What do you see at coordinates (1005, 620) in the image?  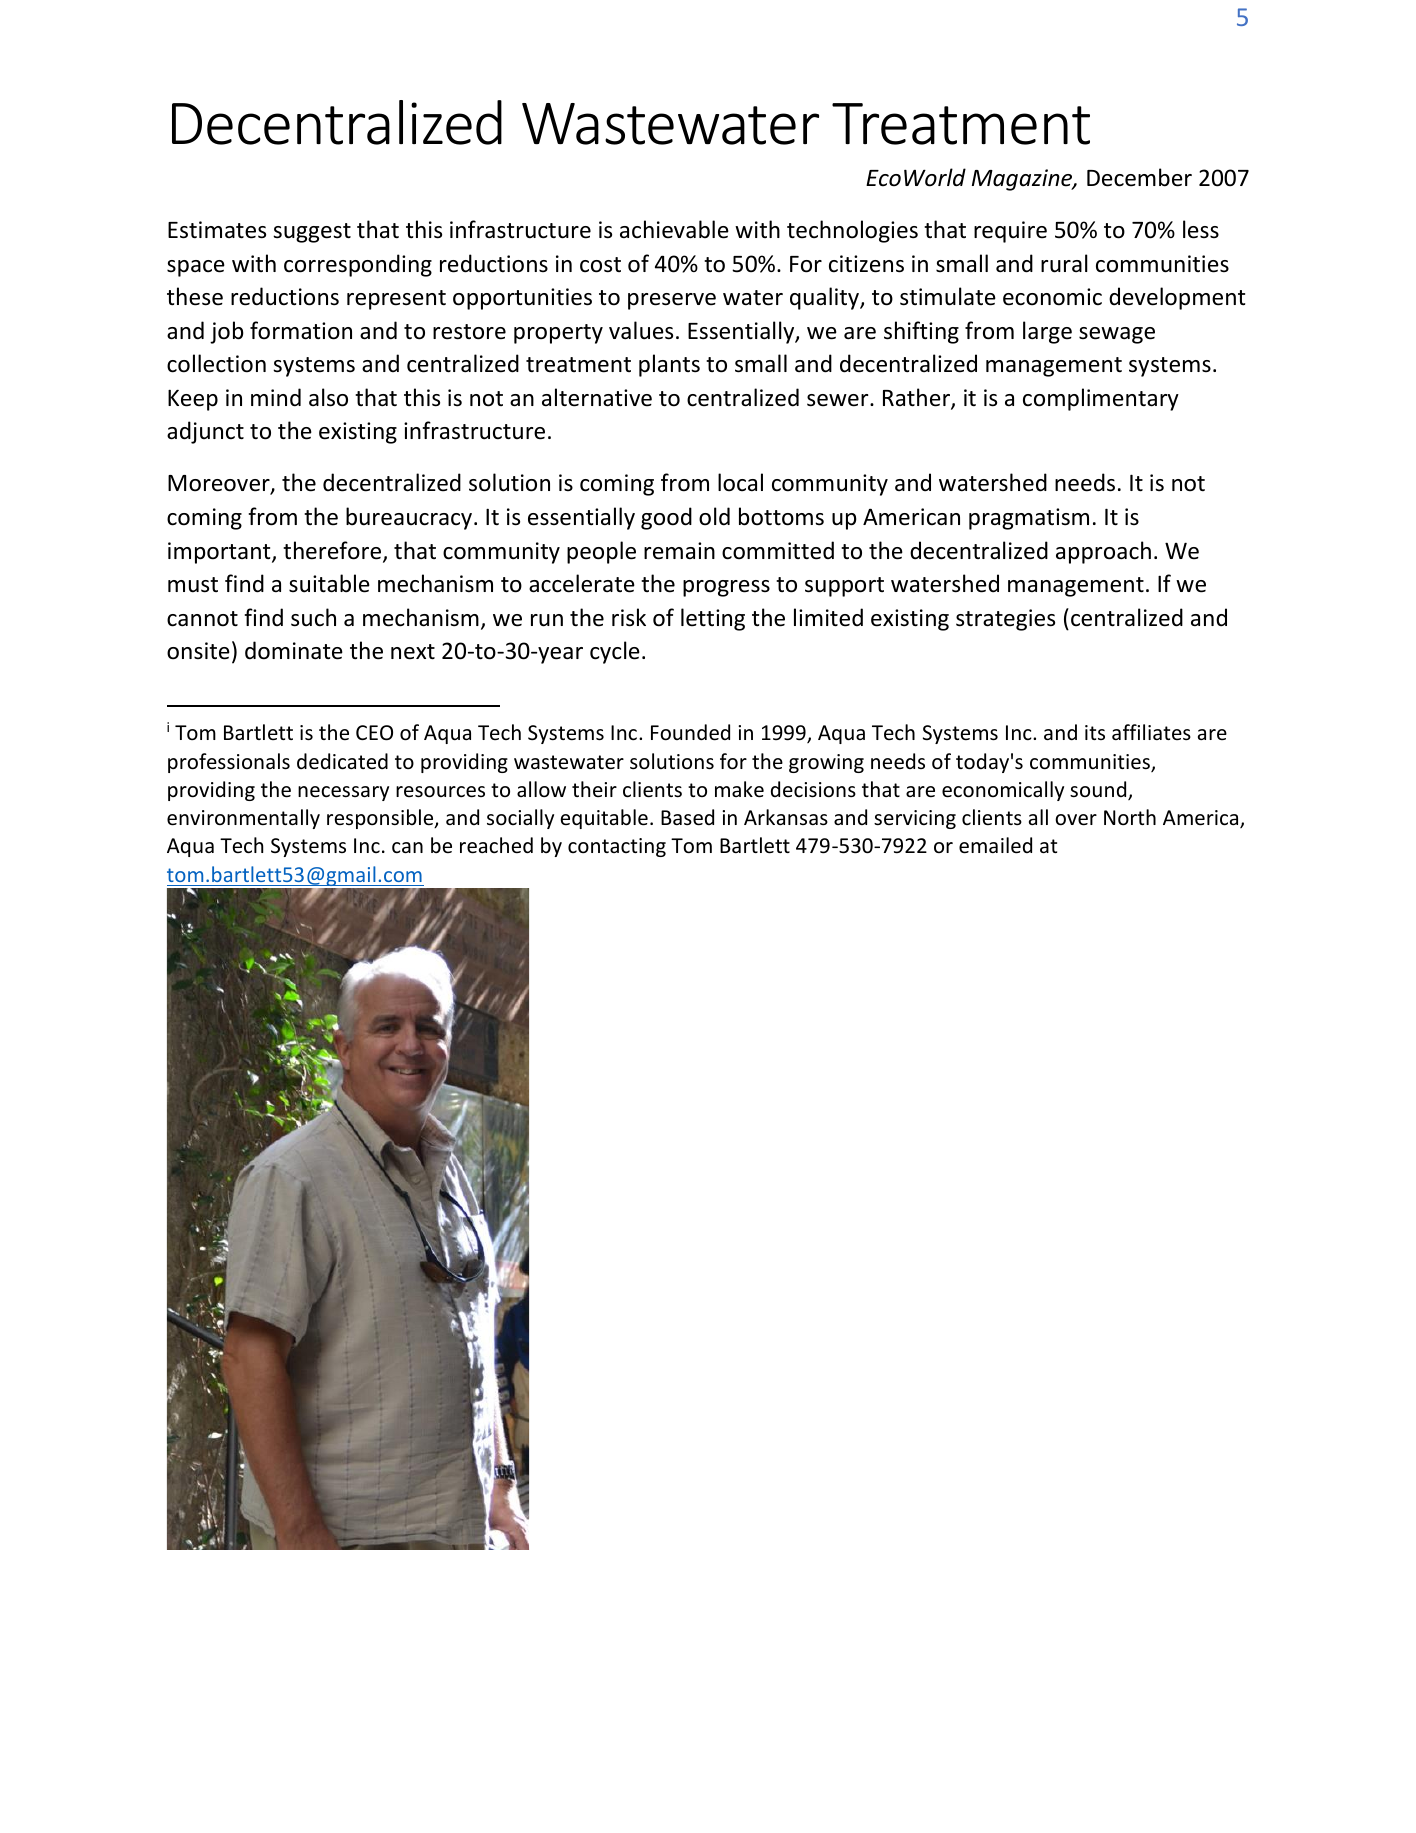 I see `strategies` at bounding box center [1005, 620].
